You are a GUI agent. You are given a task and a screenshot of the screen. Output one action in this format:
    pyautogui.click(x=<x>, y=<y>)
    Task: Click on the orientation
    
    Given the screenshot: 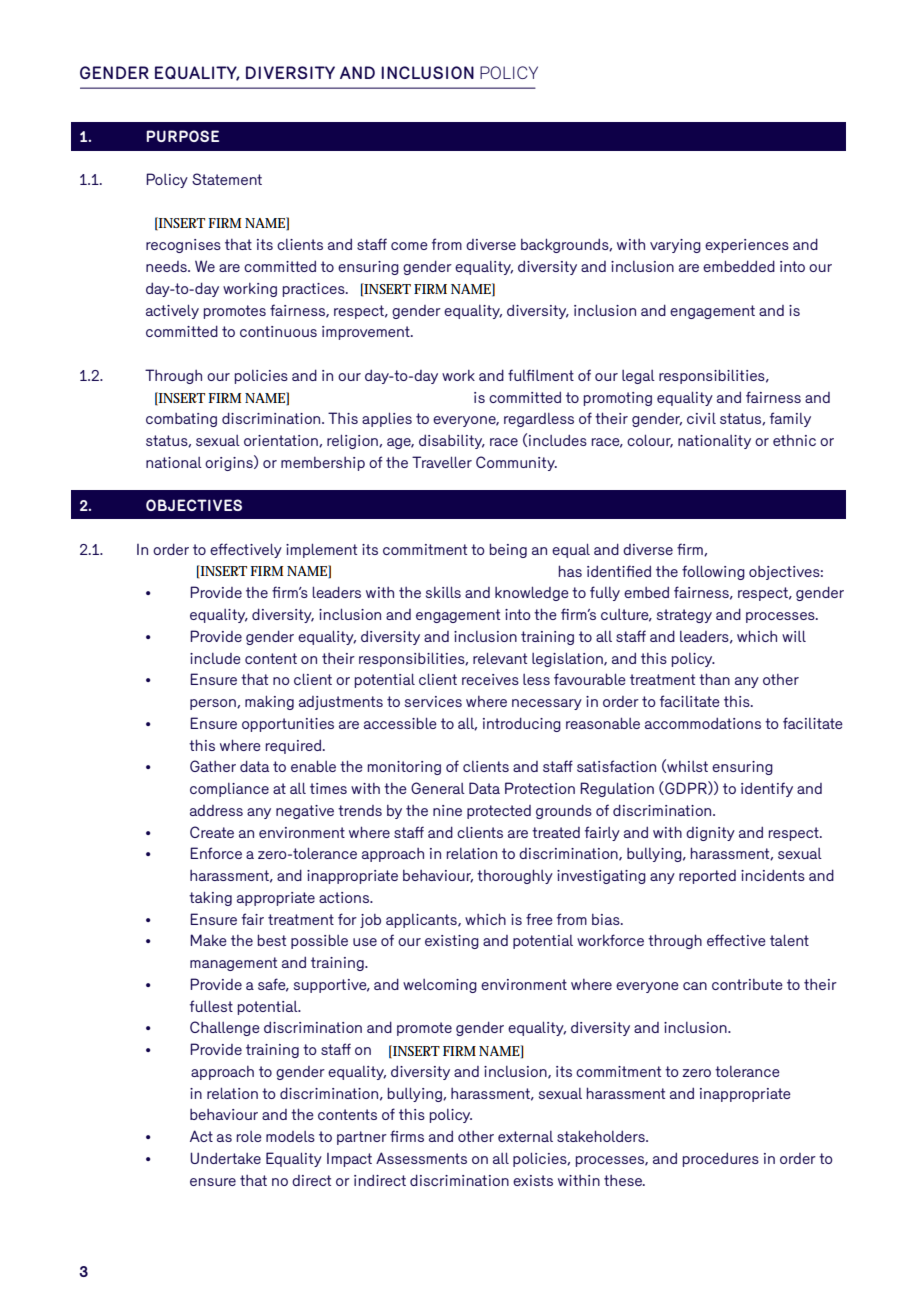 What is the action you would take?
    pyautogui.click(x=282, y=441)
